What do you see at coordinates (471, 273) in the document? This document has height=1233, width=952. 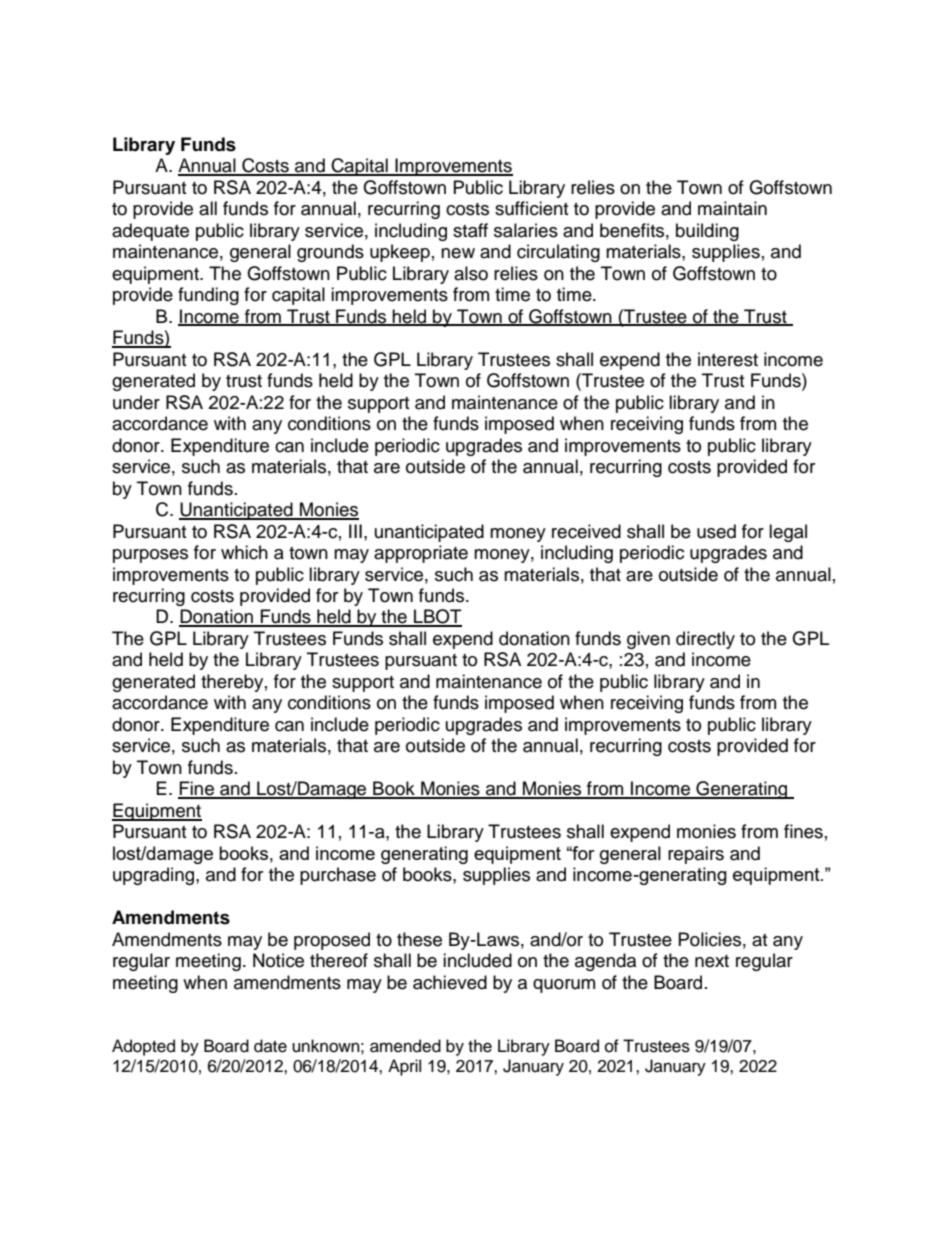 I see `also` at bounding box center [471, 273].
